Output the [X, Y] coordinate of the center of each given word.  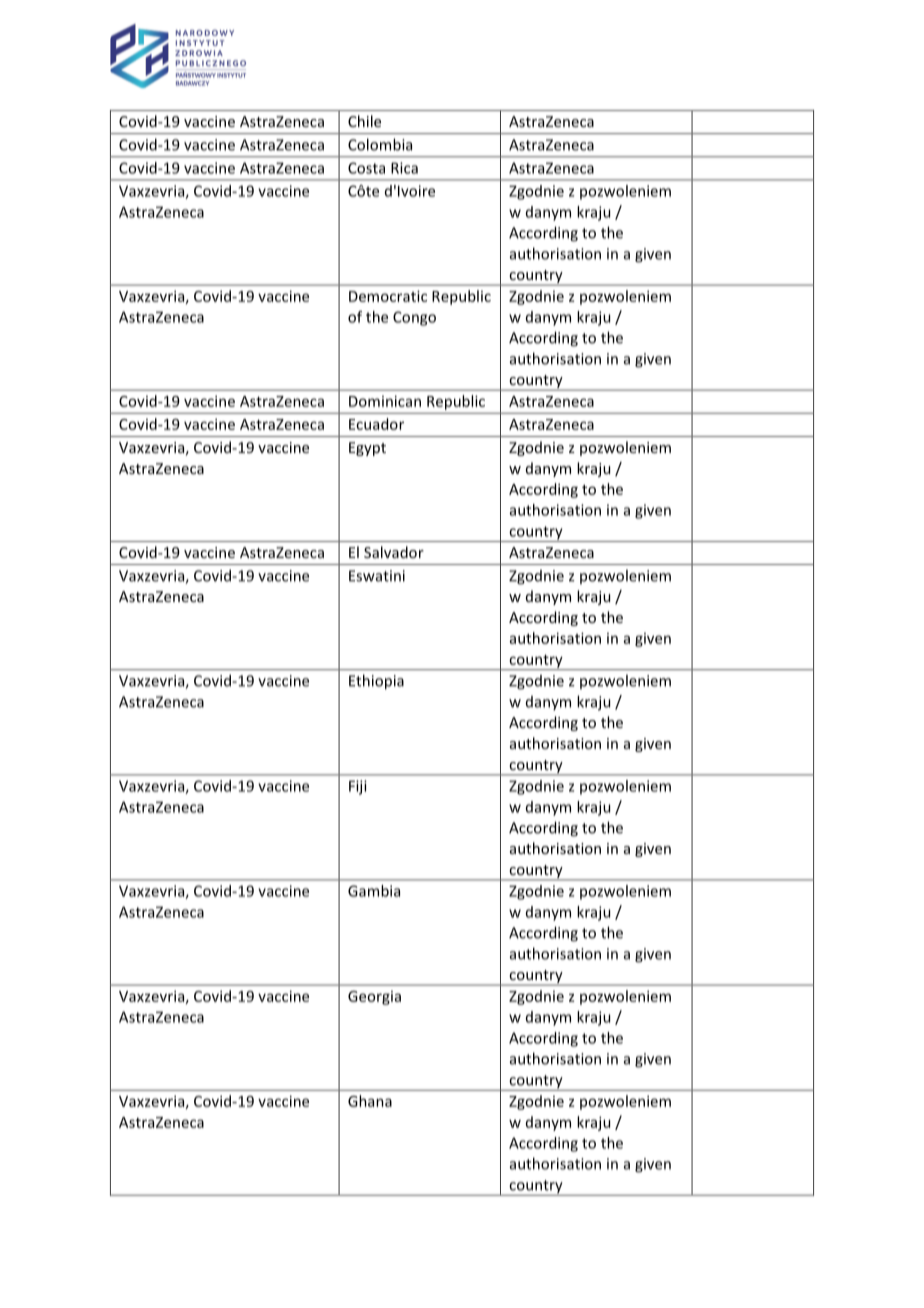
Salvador [394, 552]
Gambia [374, 891]
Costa [366, 168]
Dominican [385, 401]
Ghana [370, 1101]
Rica [404, 168]
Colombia [380, 144]
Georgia [374, 998]
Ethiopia [376, 682]
